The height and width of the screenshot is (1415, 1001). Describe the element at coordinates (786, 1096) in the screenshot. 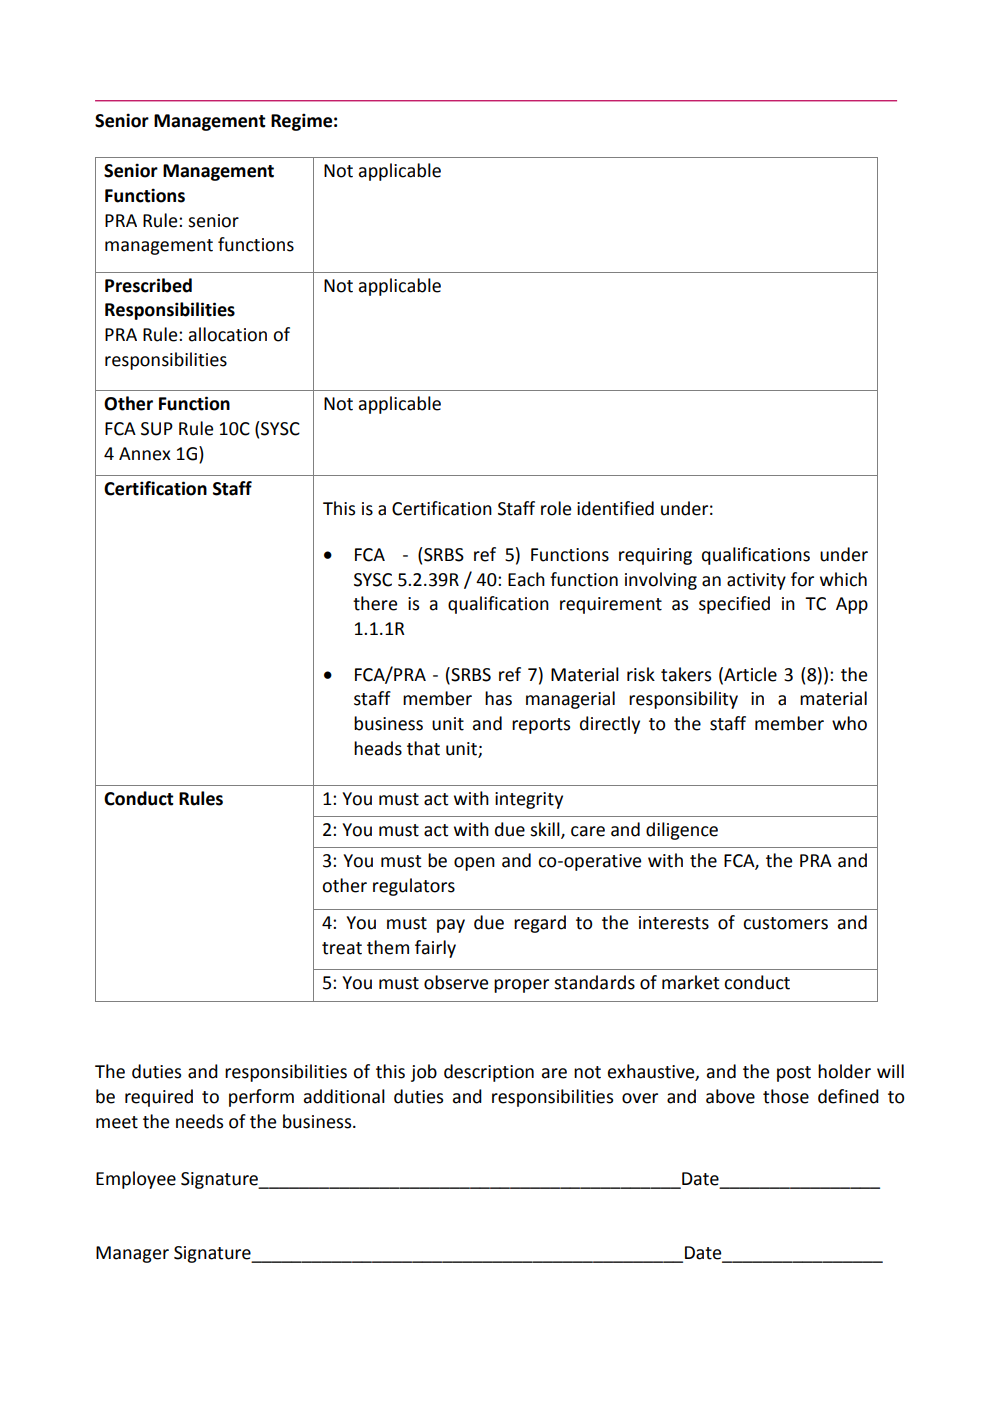

I see `those` at that location.
